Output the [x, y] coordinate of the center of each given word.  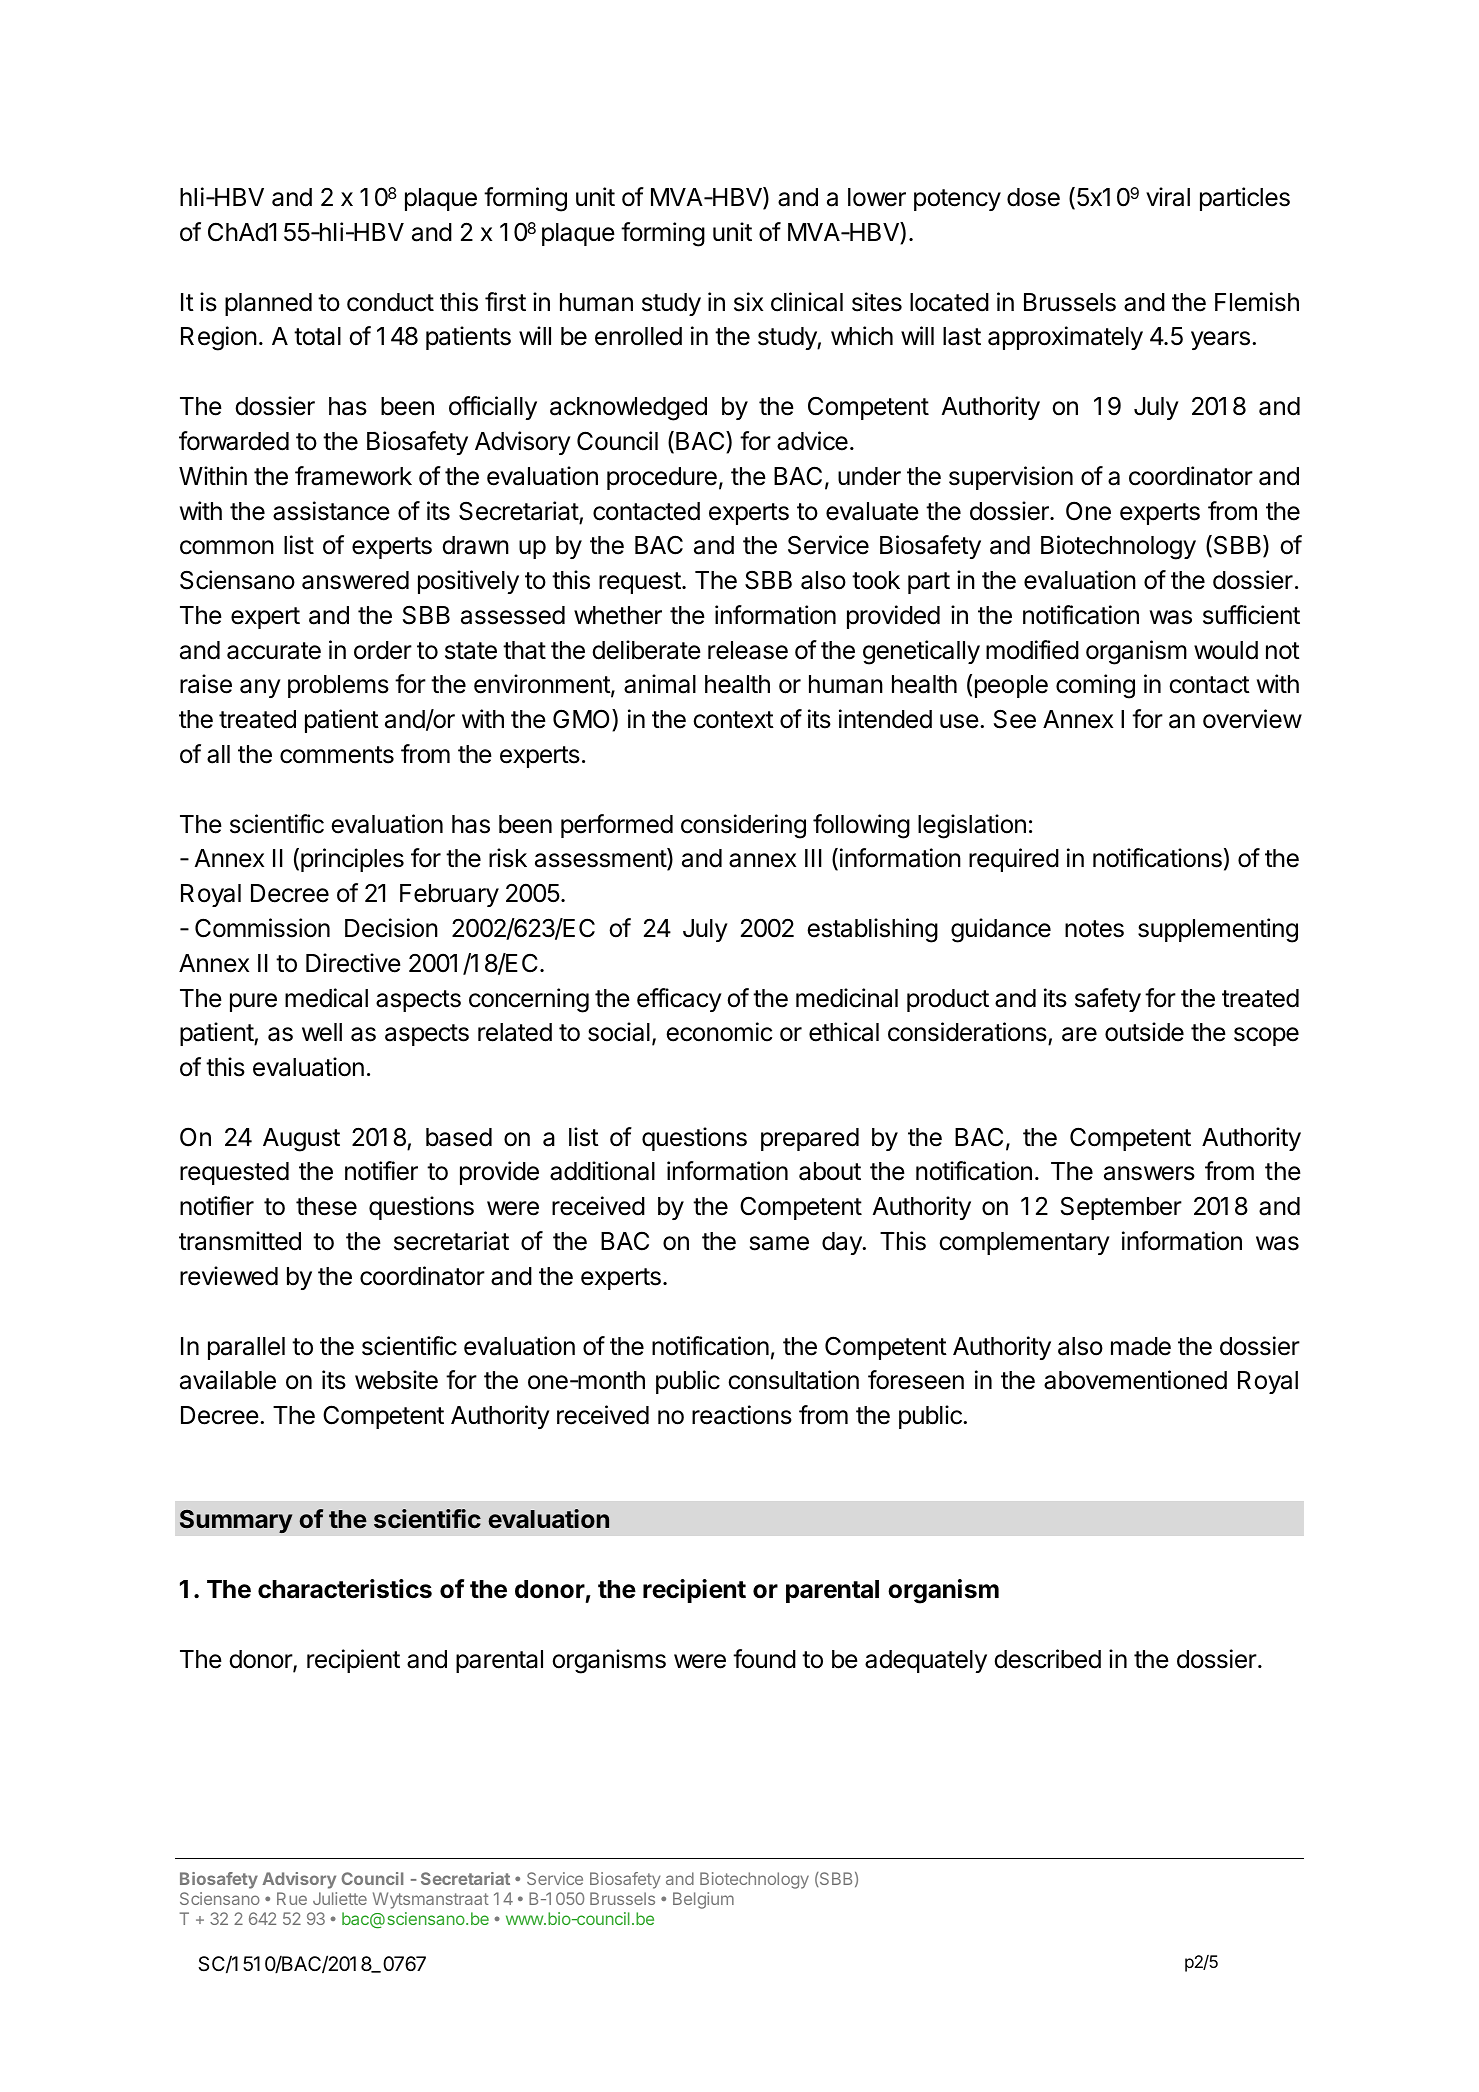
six [748, 302]
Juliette [340, 1898]
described [1047, 1659]
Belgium [703, 1900]
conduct [390, 302]
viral [1168, 197]
